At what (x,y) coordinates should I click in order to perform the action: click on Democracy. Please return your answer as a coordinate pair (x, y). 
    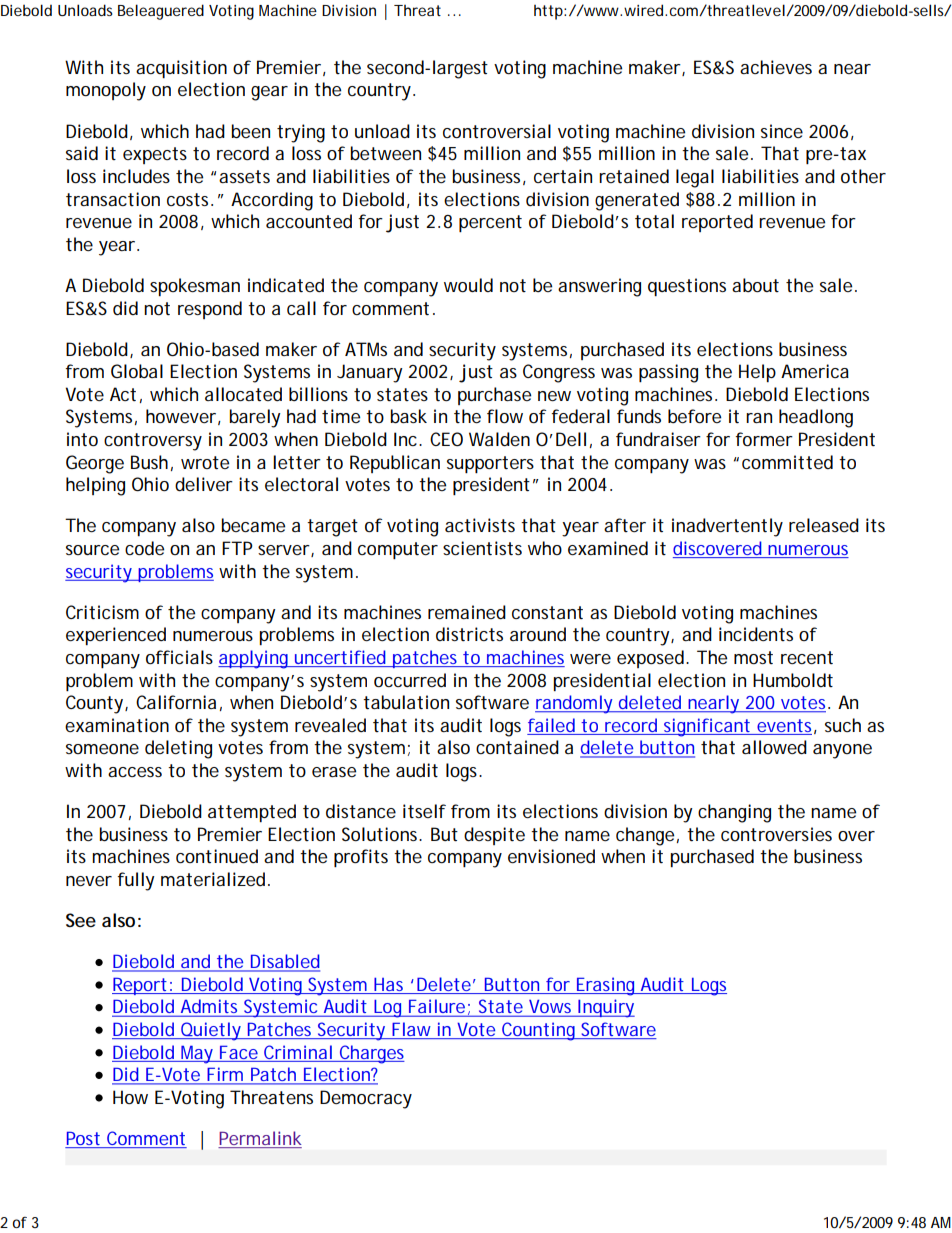
    Looking at the image, I should click on (366, 1099).
